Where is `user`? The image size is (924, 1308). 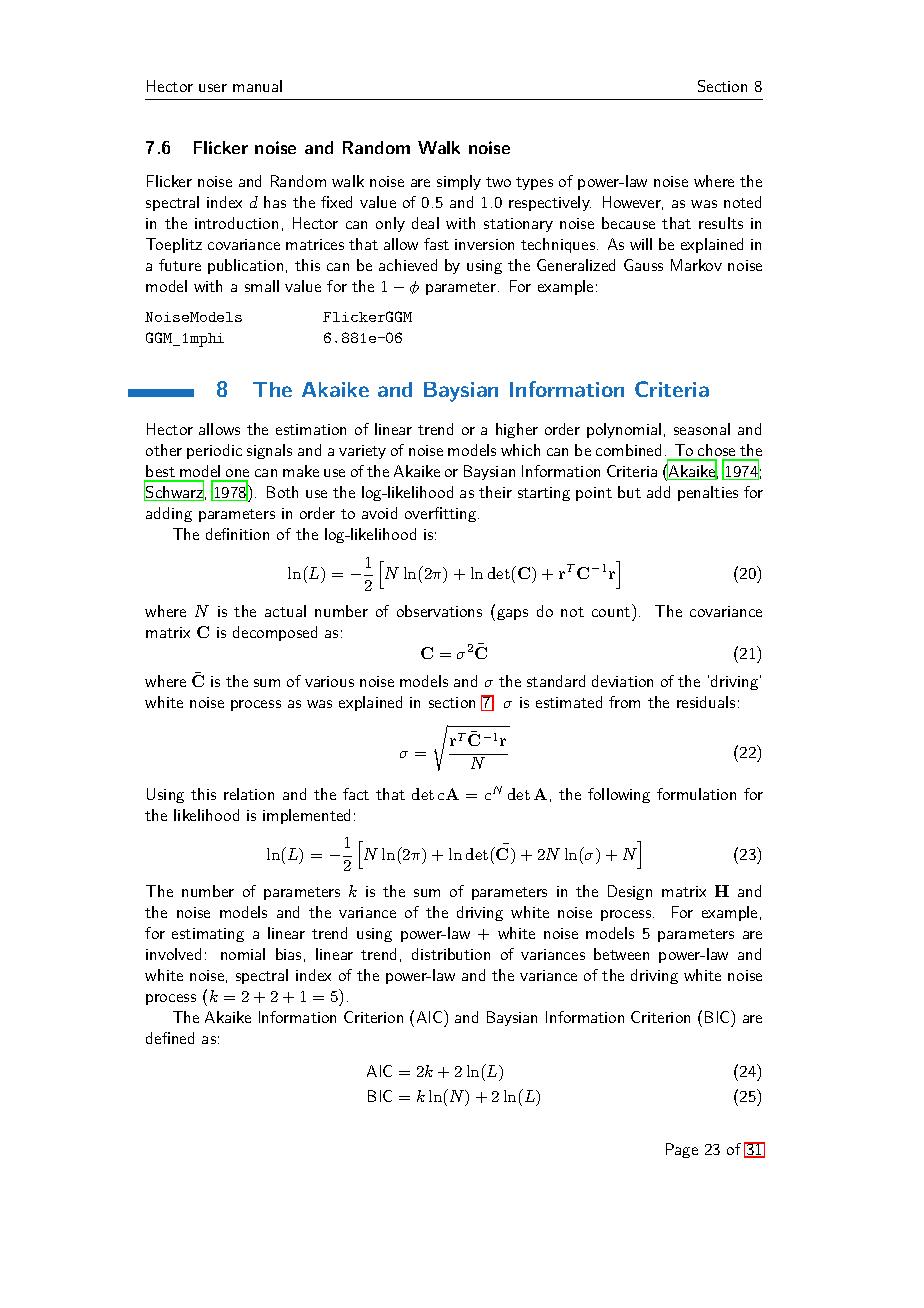 user is located at coordinates (213, 88).
